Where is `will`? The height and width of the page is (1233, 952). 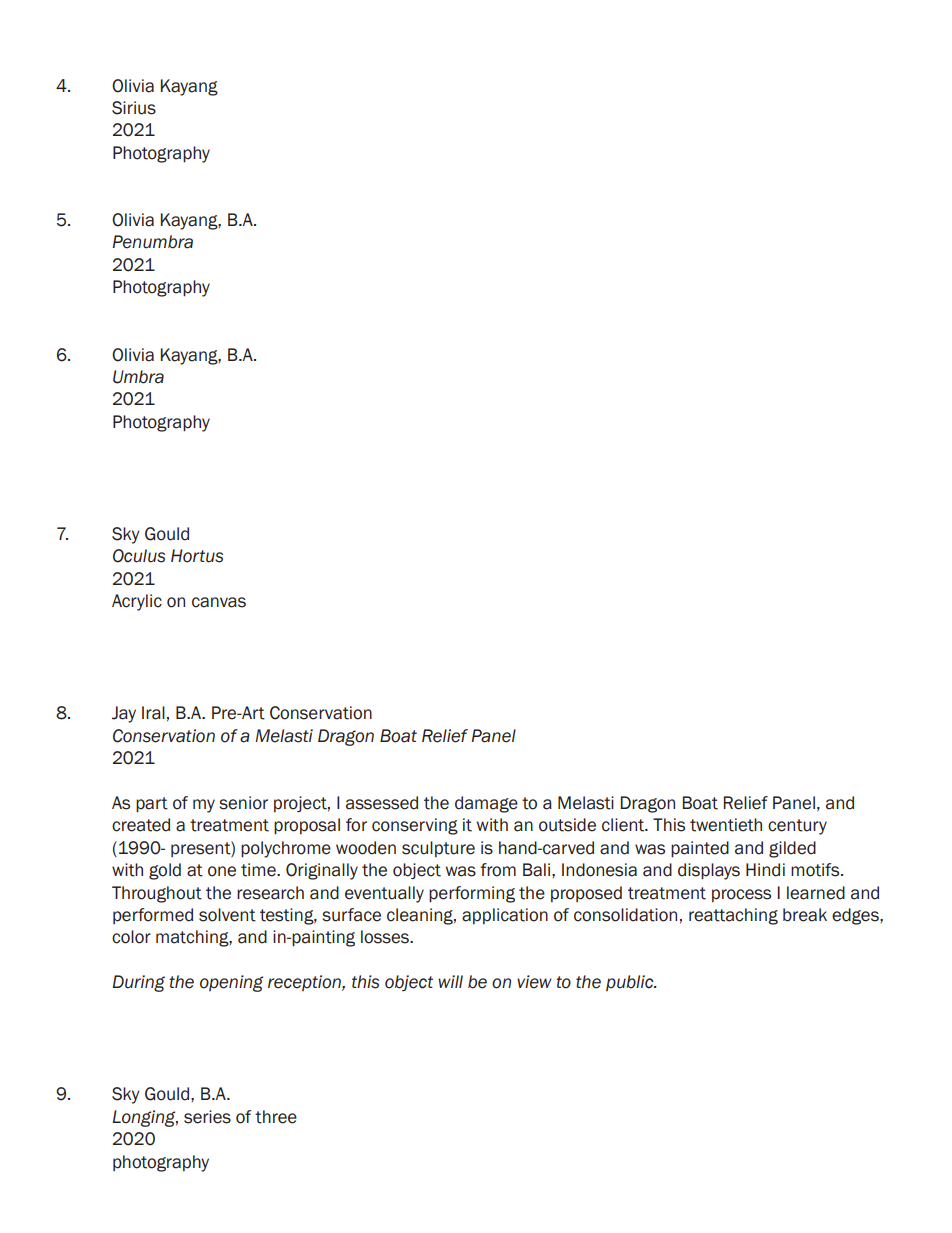 will is located at coordinates (450, 981).
